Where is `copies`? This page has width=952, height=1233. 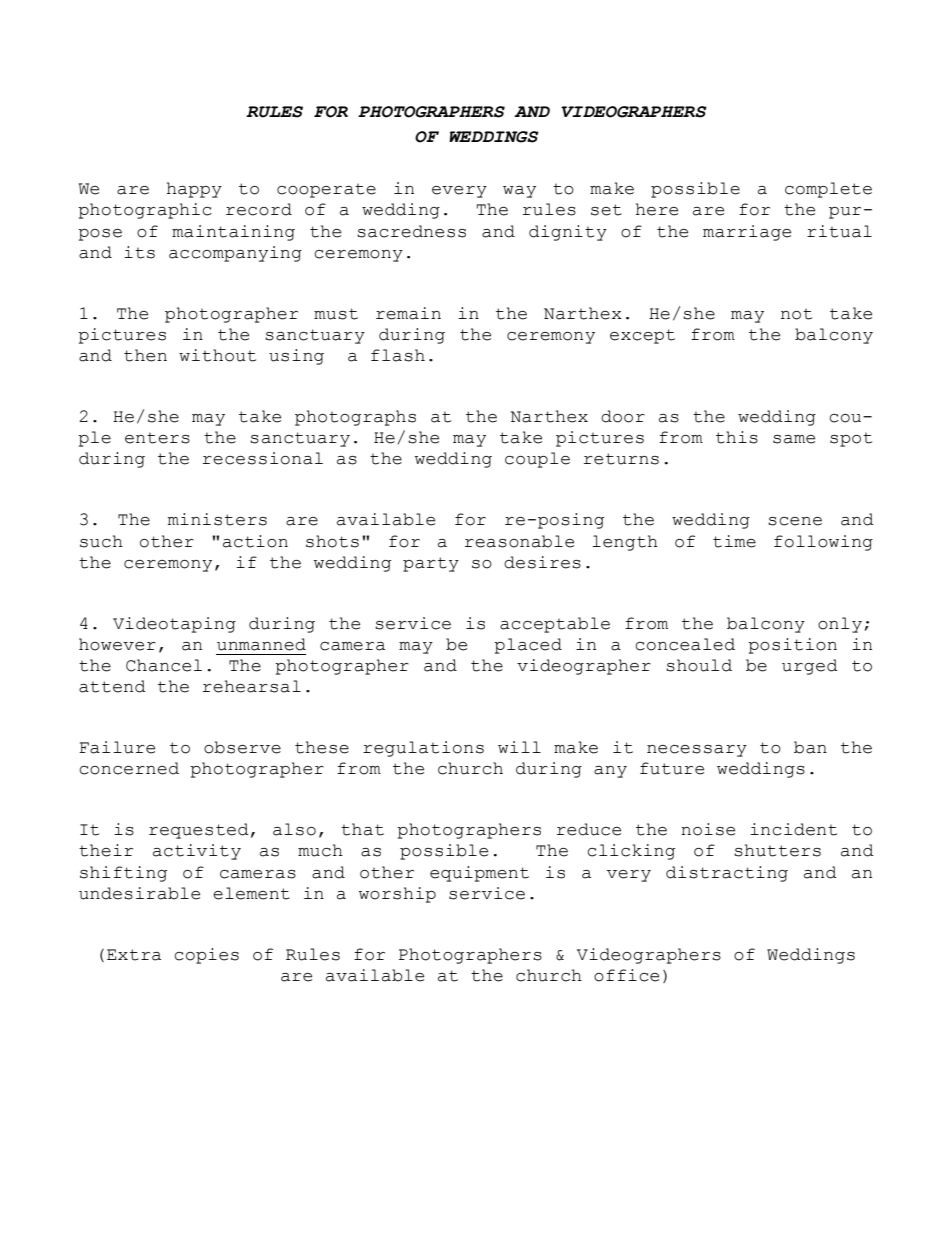
copies is located at coordinates (206, 956).
